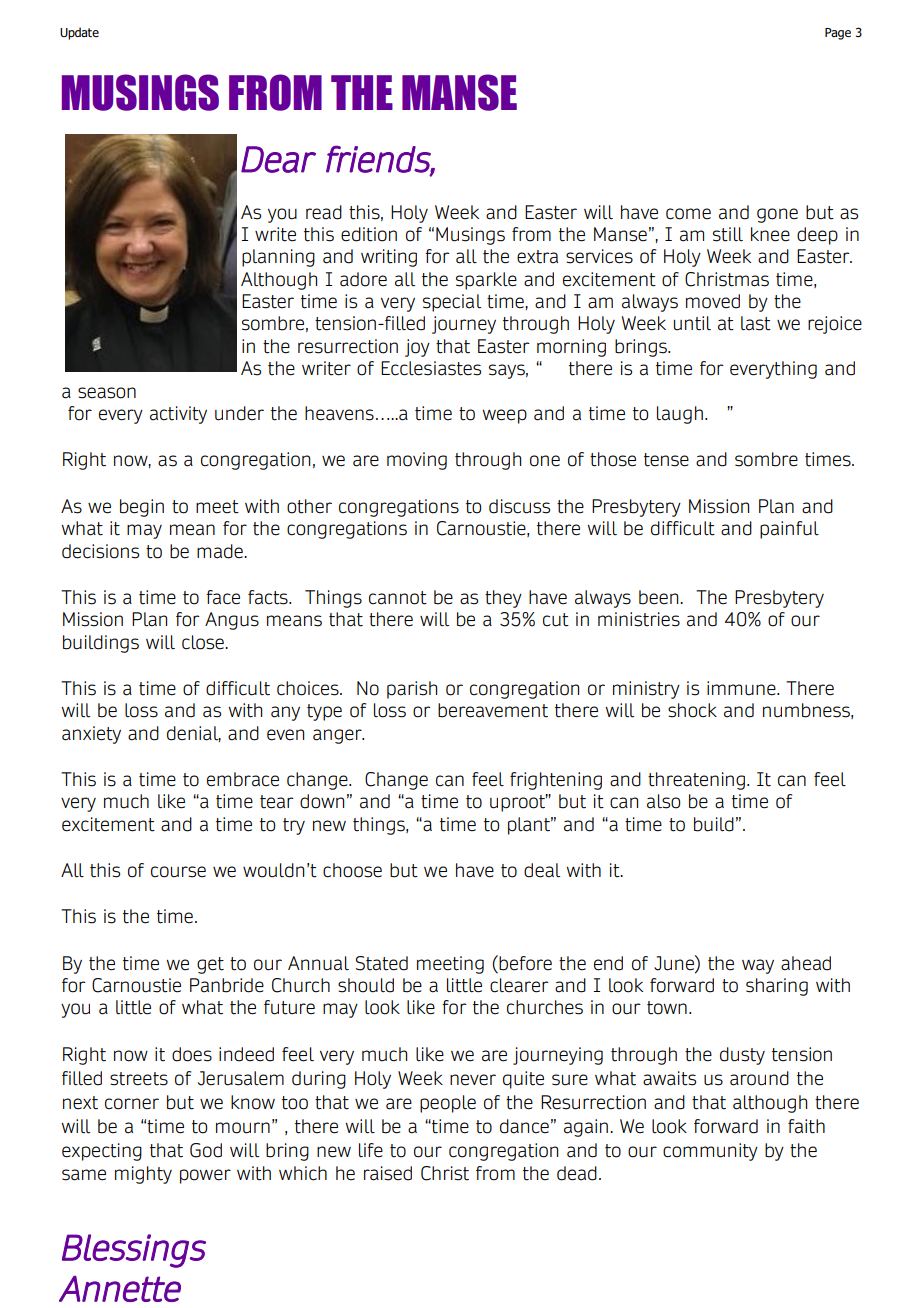  What do you see at coordinates (178, 872) in the document?
I see `course` at bounding box center [178, 872].
